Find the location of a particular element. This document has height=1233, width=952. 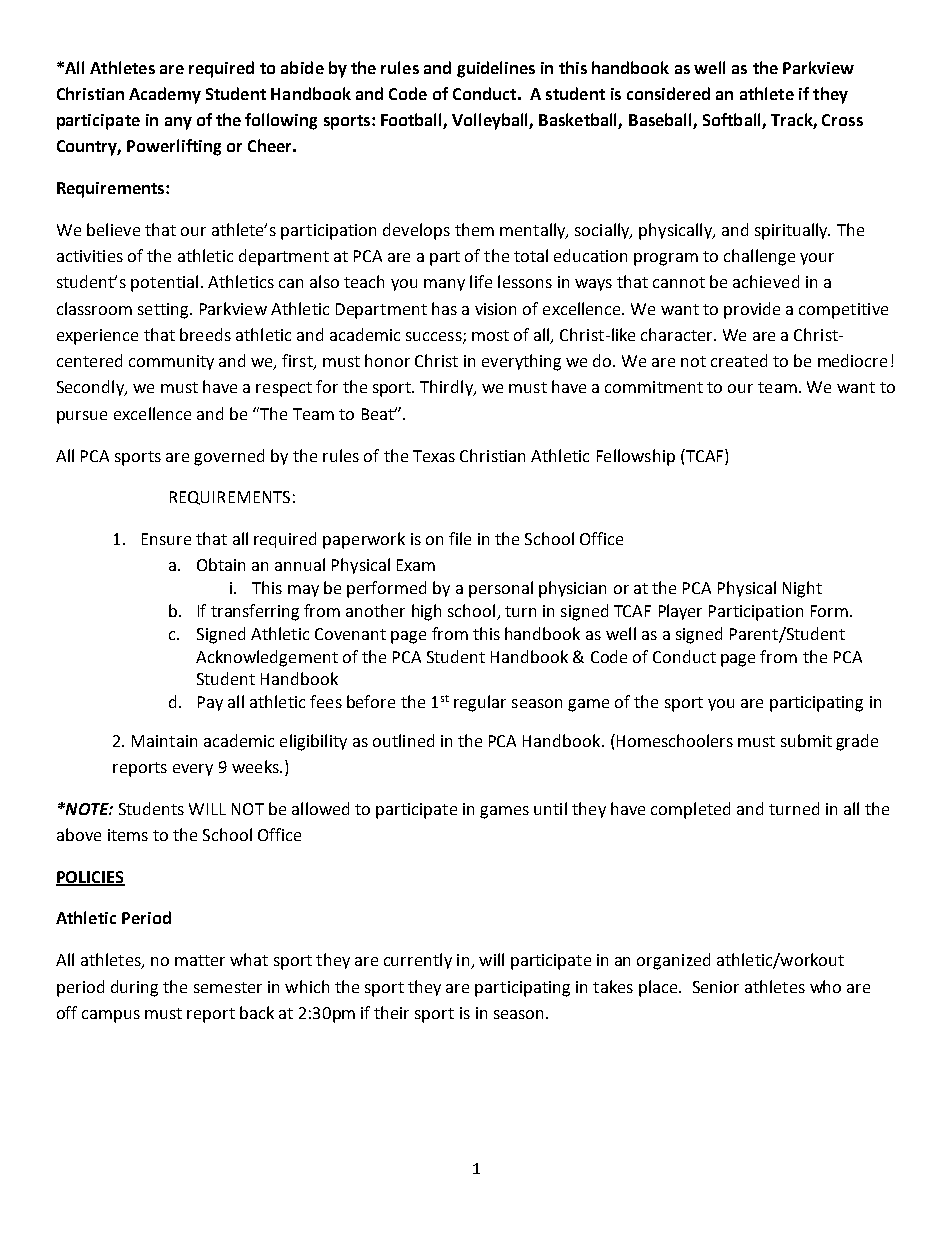

during is located at coordinates (134, 988).
